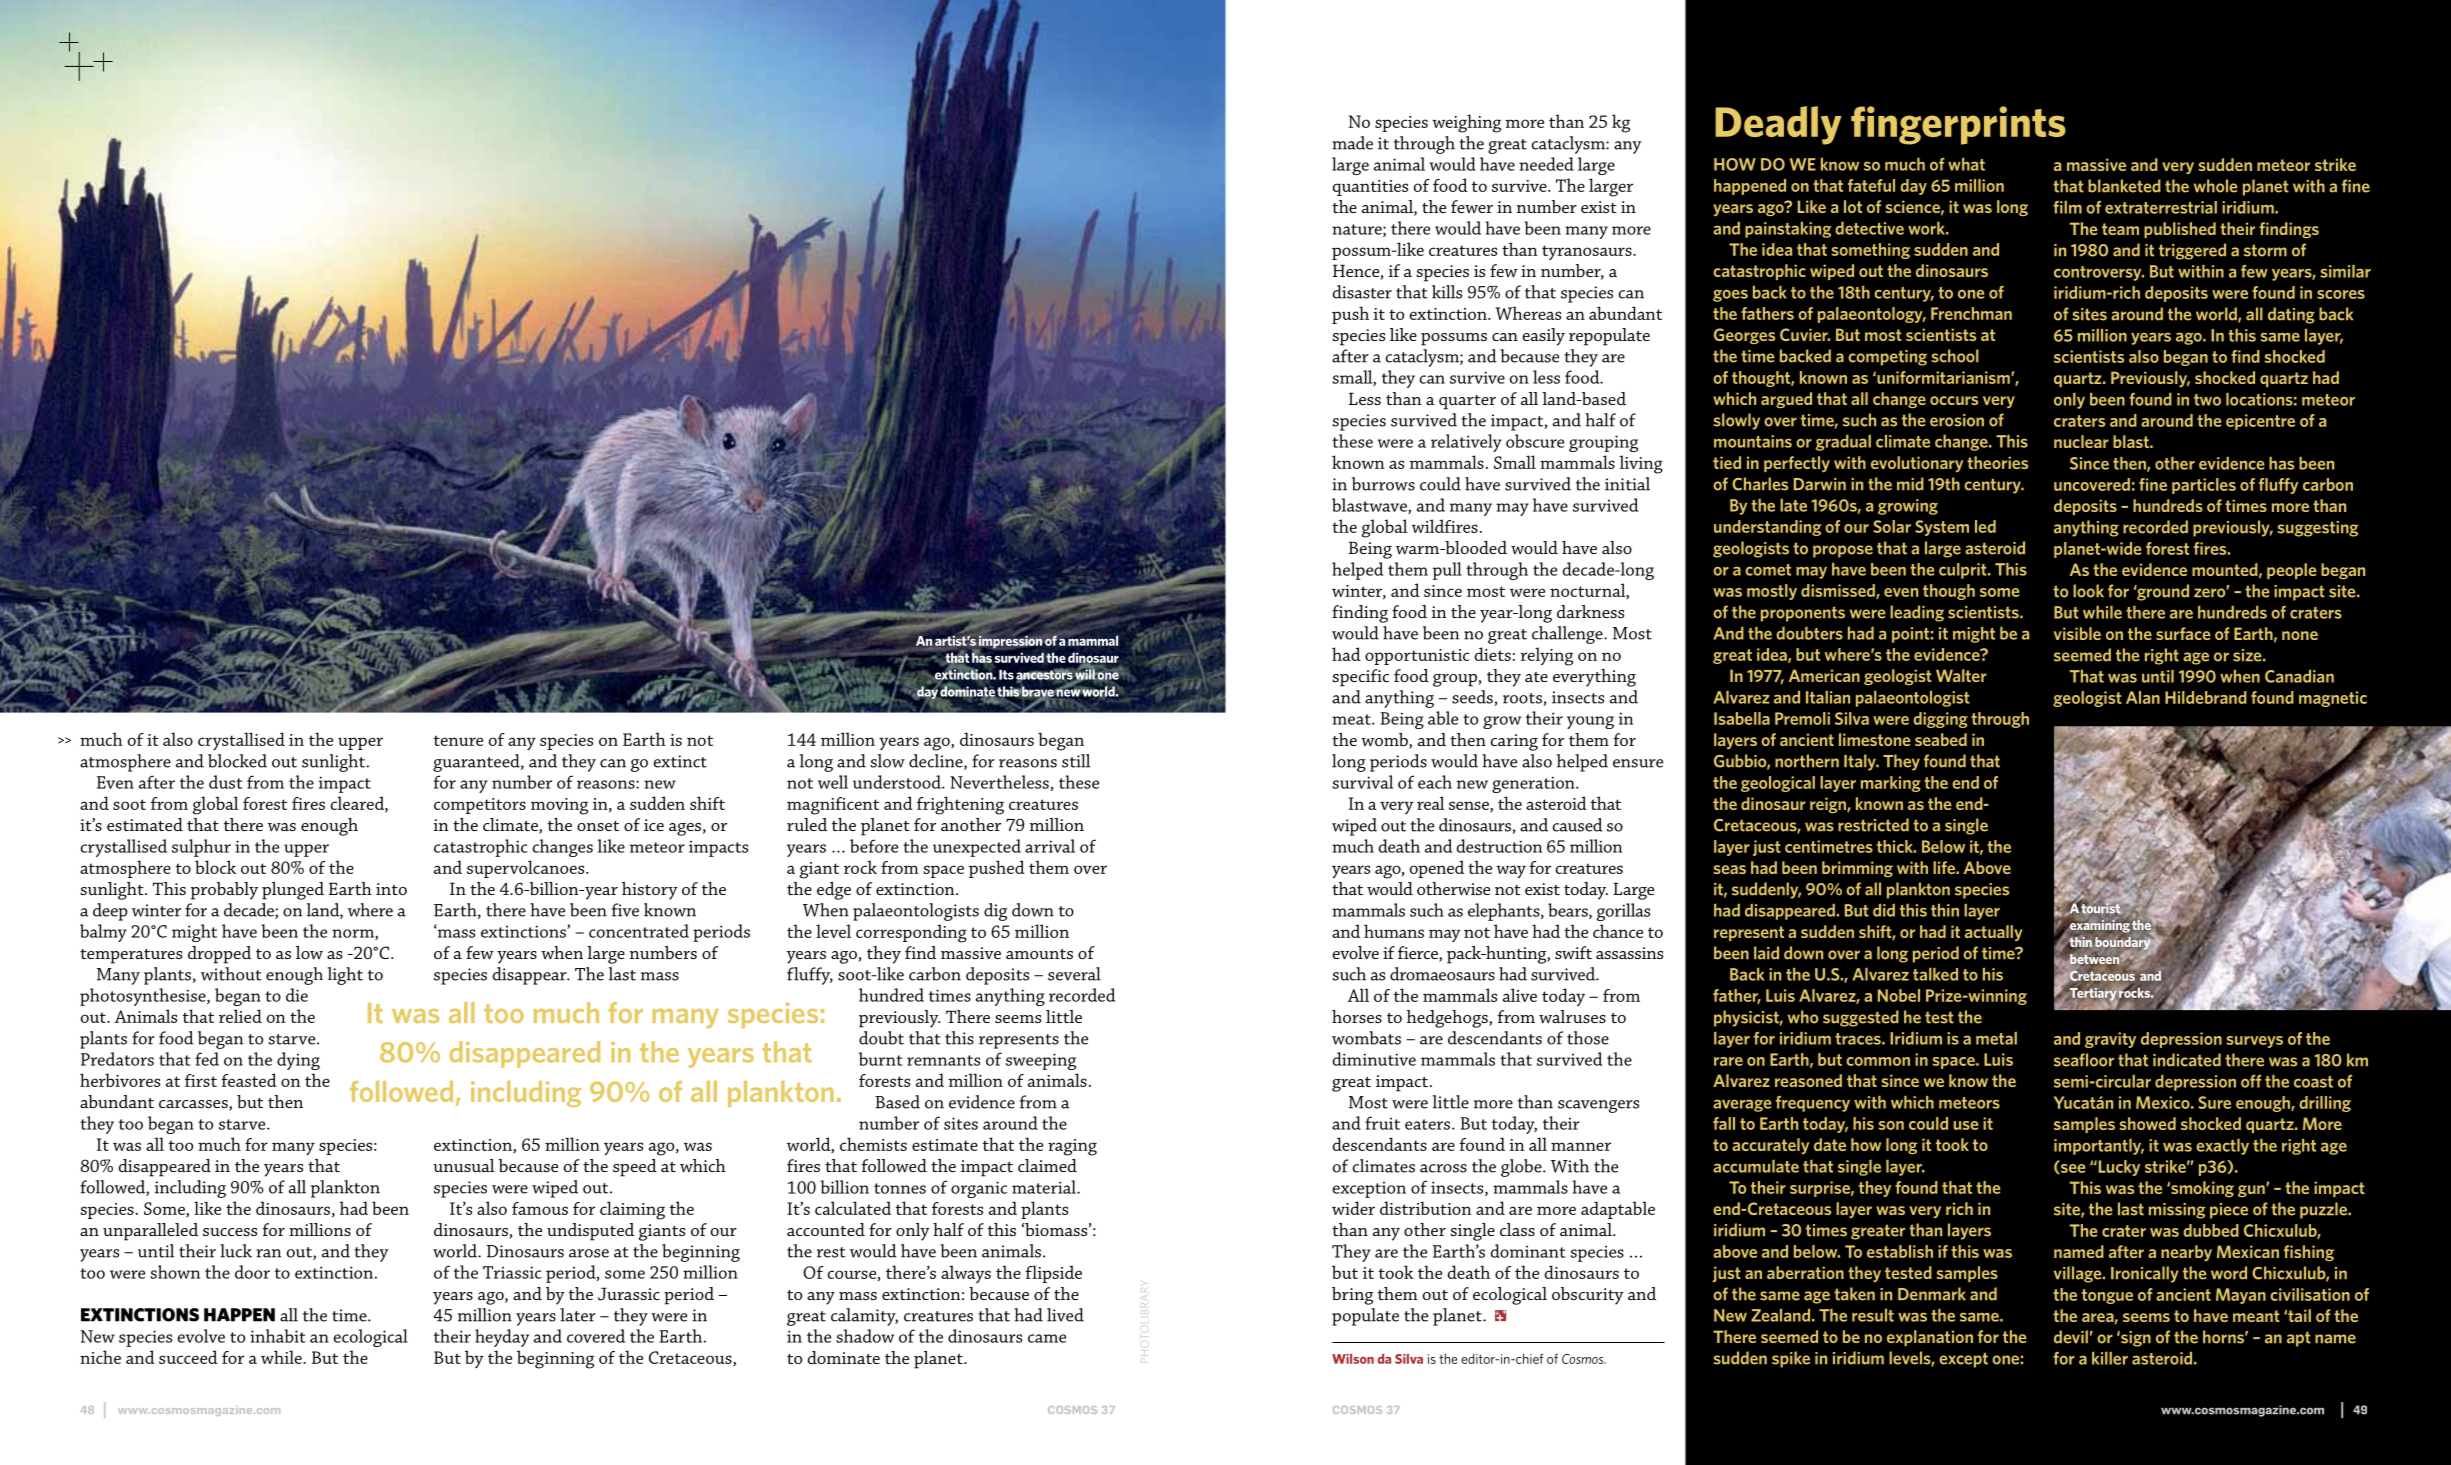 The height and width of the page is (1465, 2451). I want to click on seabed, so click(1941, 739).
